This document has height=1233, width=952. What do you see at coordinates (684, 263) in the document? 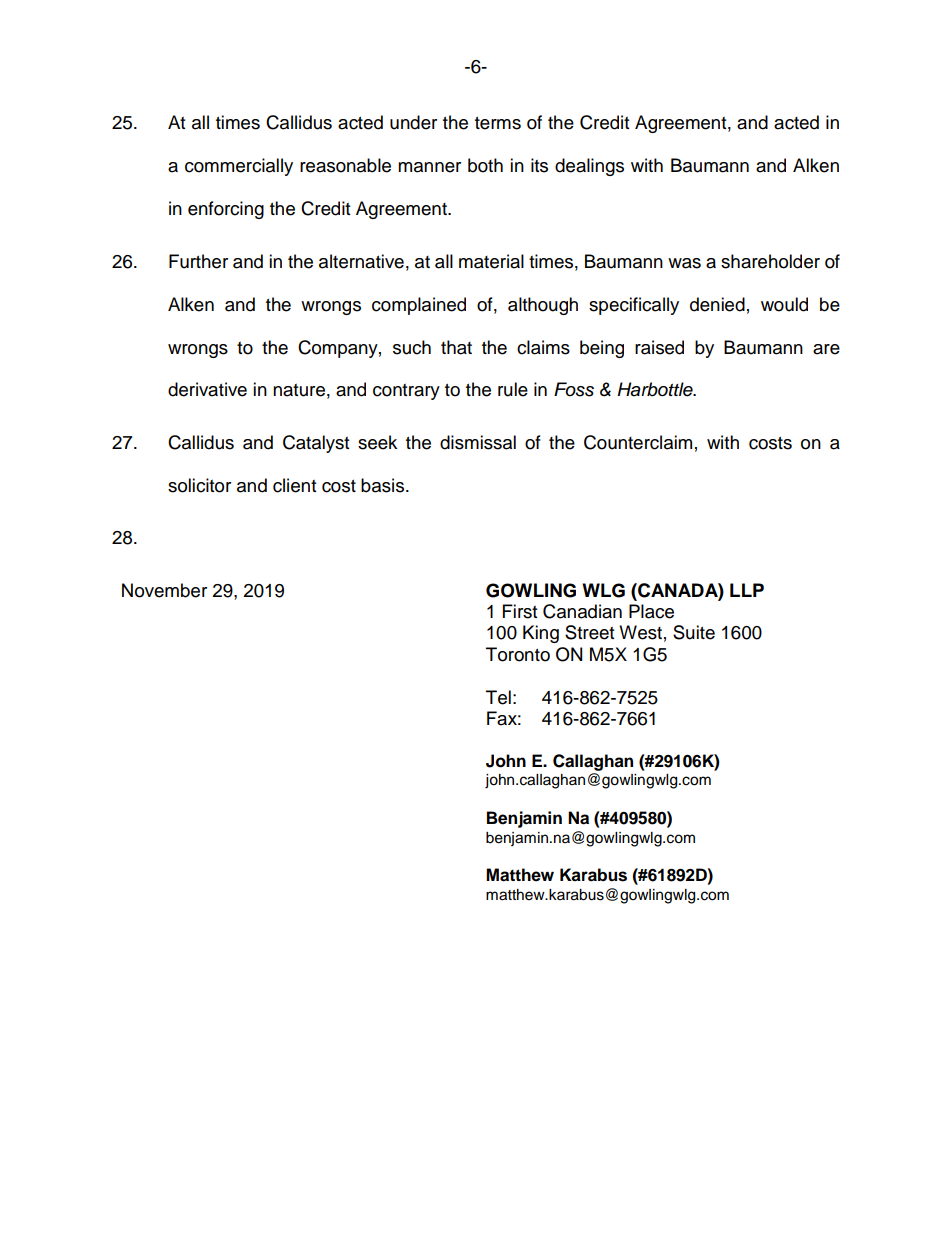
I see `was` at bounding box center [684, 263].
